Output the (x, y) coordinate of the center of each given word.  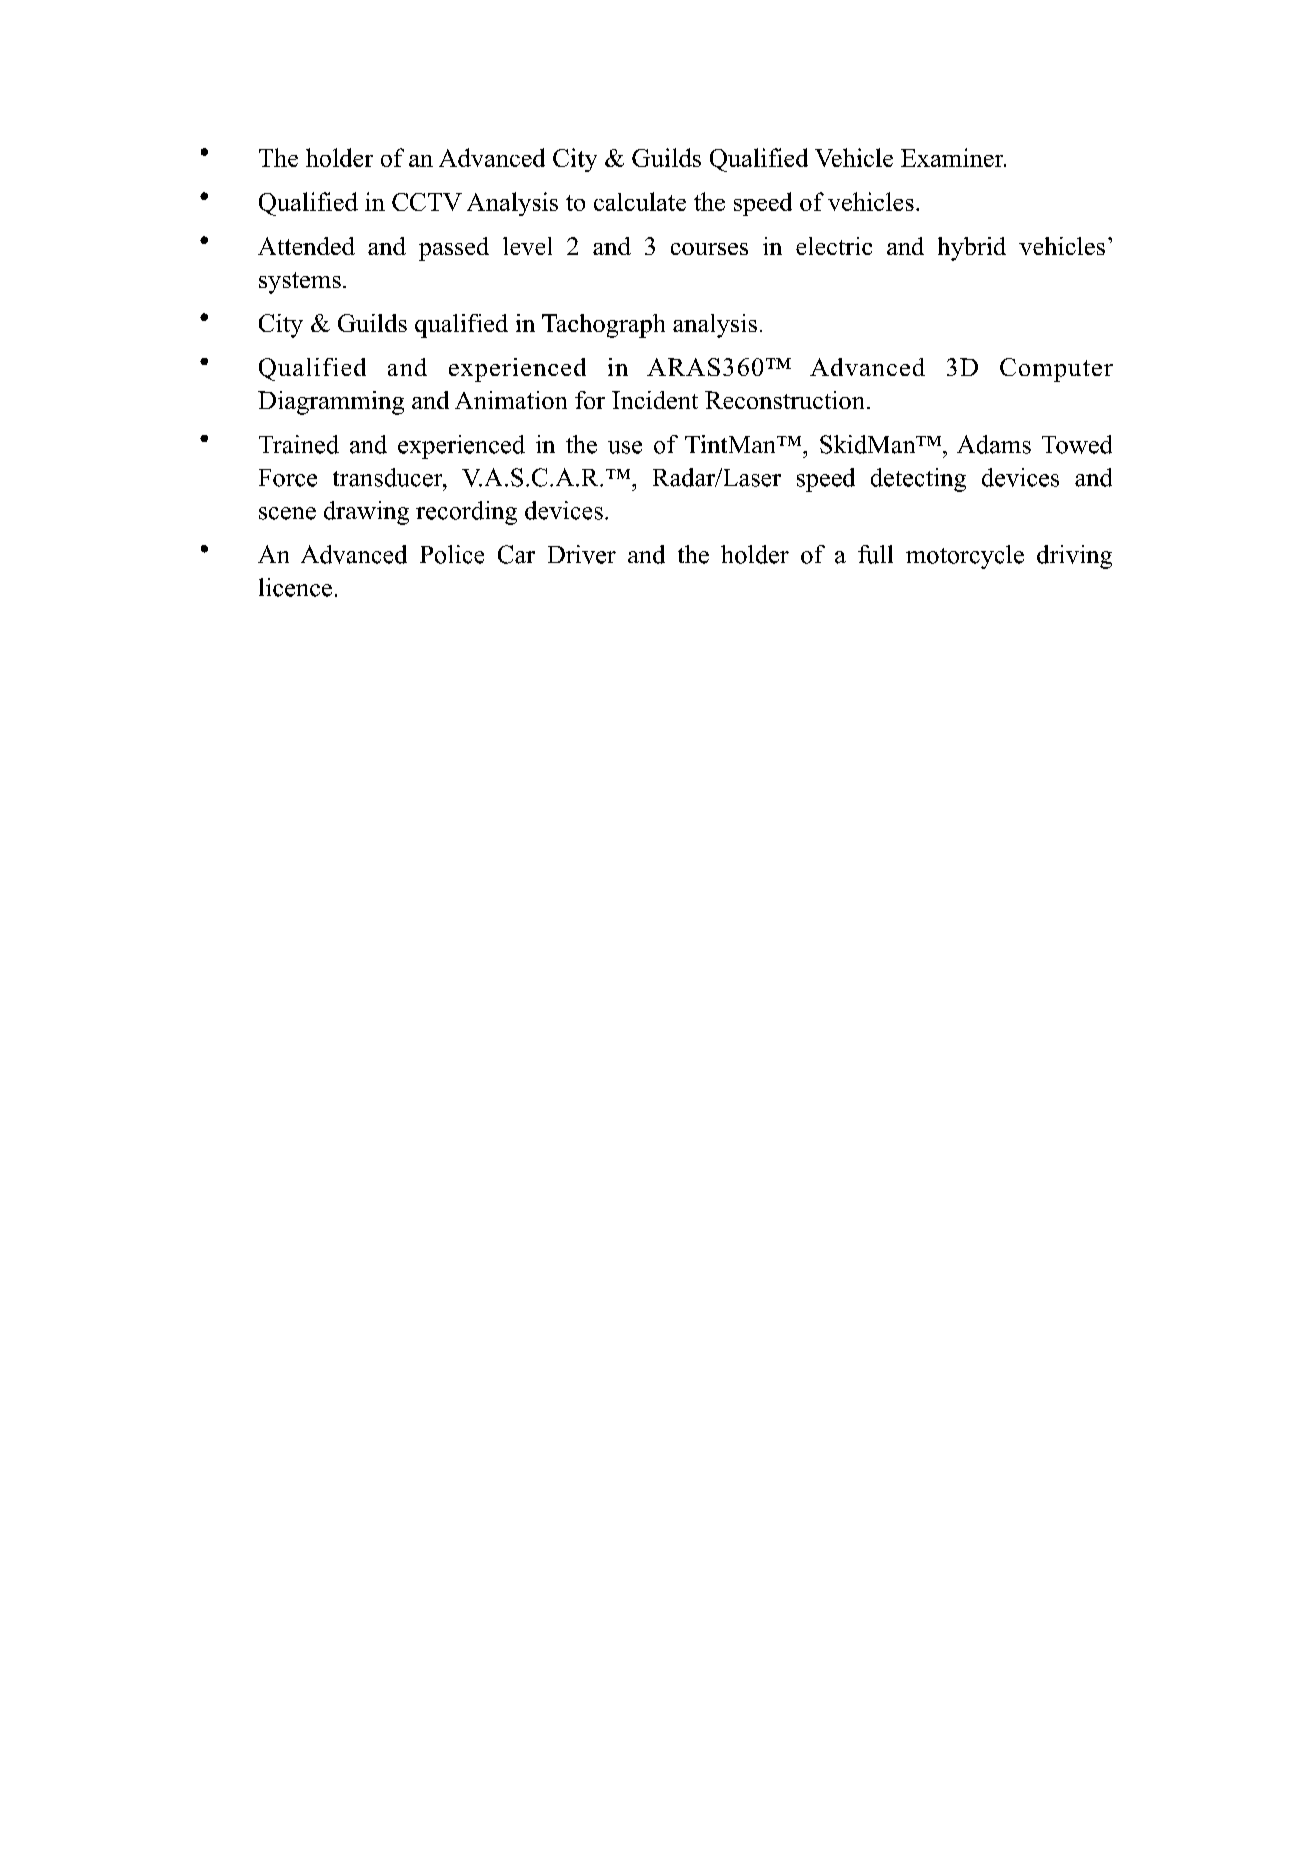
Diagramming (331, 403)
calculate (640, 201)
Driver (582, 554)
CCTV (427, 202)
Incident (655, 400)
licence (295, 587)
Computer (1056, 370)
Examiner (953, 157)
